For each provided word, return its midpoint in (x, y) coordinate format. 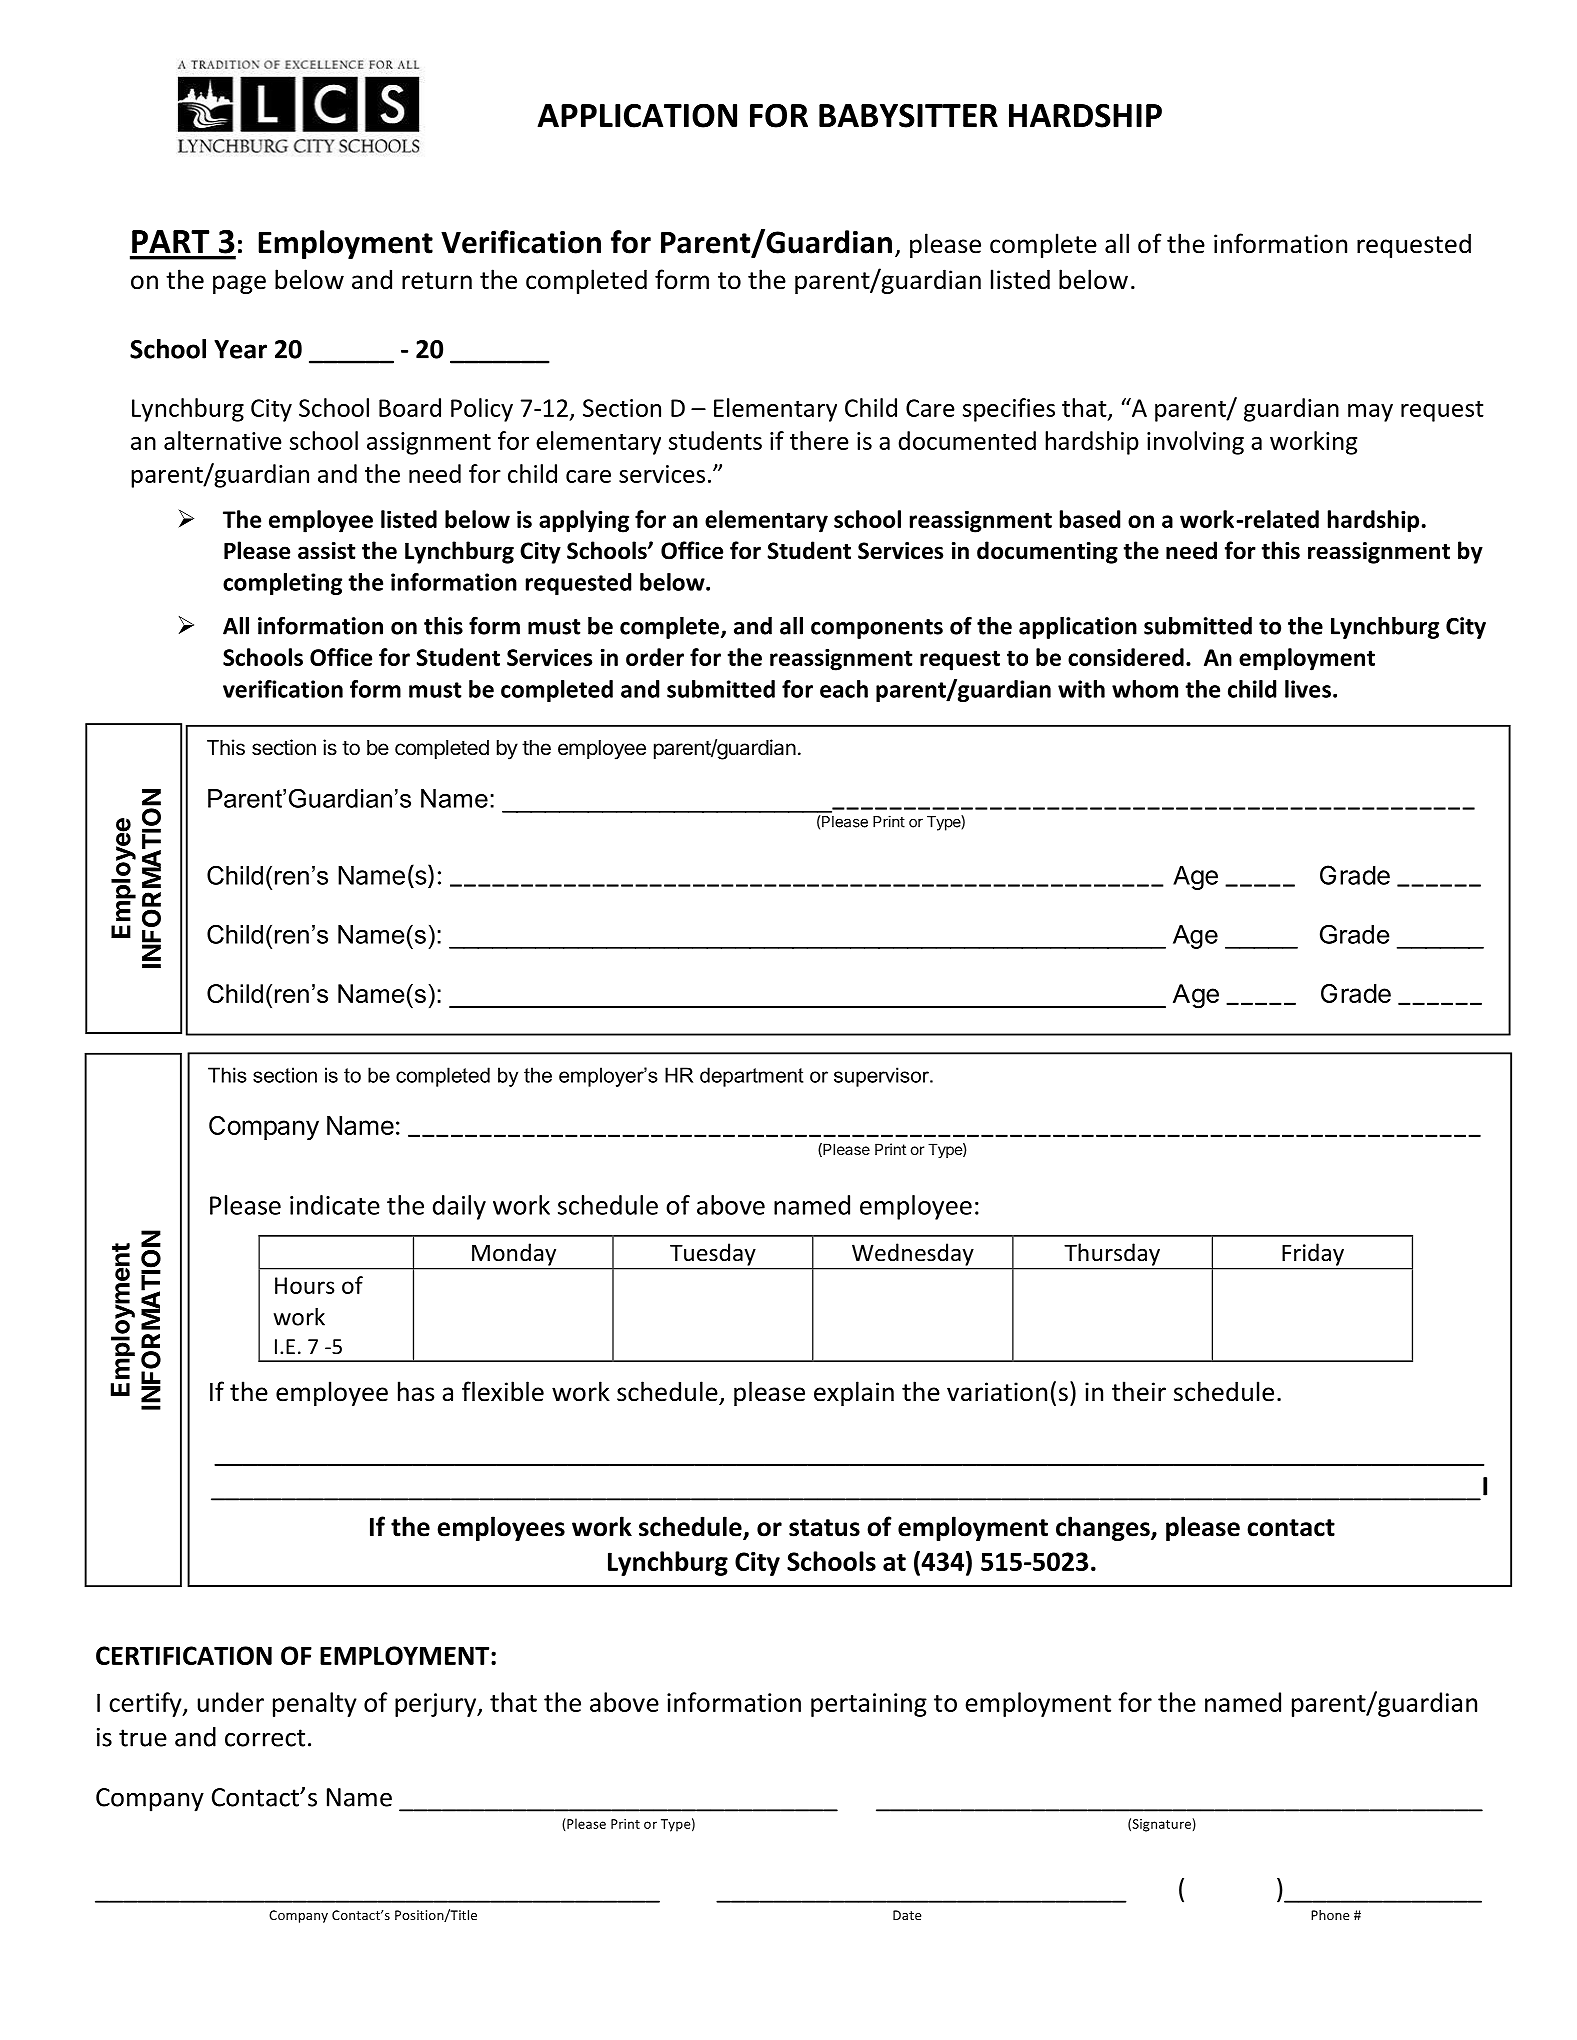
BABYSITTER (908, 115)
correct (265, 1738)
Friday (1313, 1254)
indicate (335, 1205)
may (1370, 413)
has (416, 1391)
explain (854, 1393)
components (877, 629)
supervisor (882, 1077)
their (1139, 1391)
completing (282, 584)
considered (1126, 657)
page (239, 284)
